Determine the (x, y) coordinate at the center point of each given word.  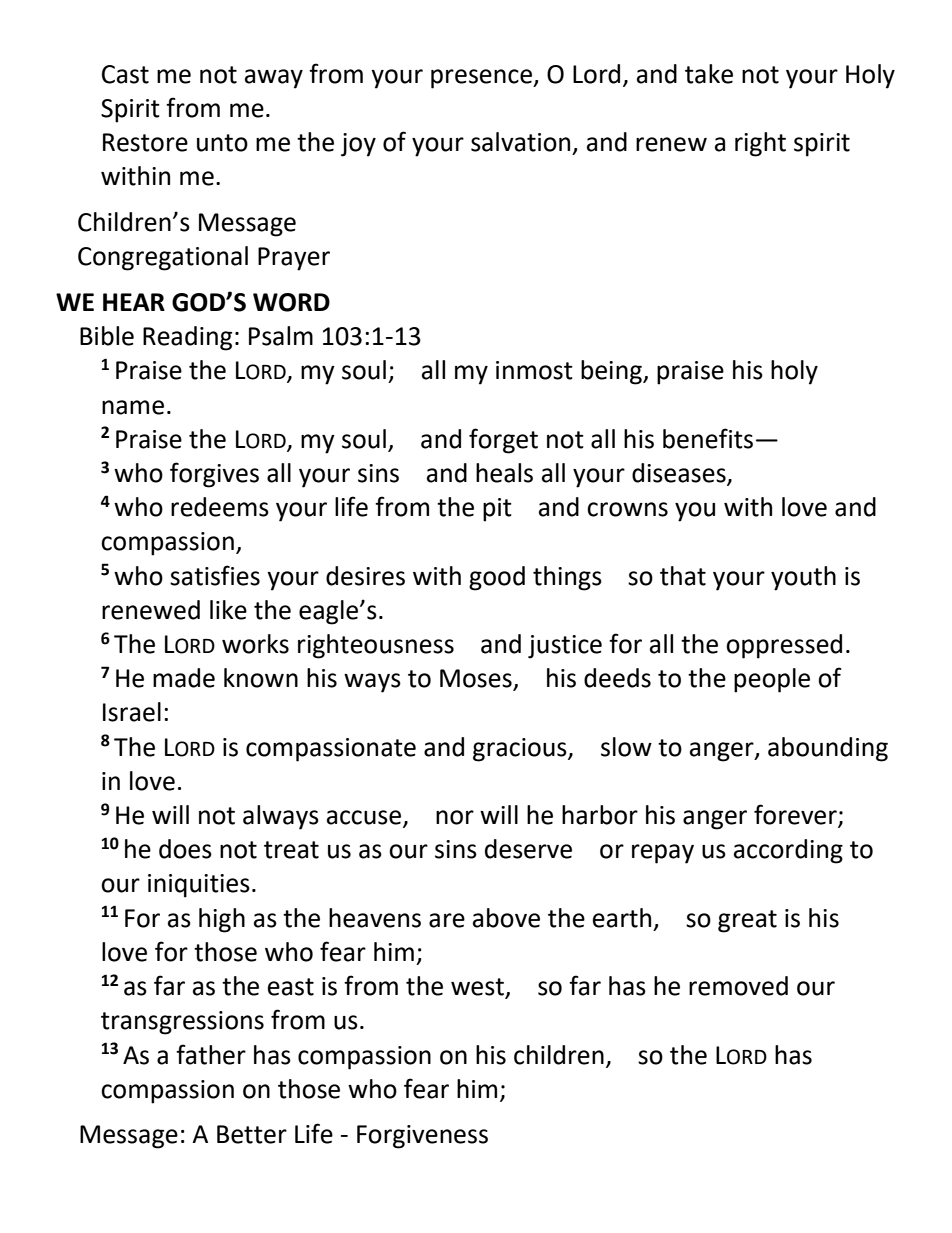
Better (252, 1134)
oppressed (784, 646)
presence (482, 79)
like (228, 610)
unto (222, 143)
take (709, 74)
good (497, 578)
